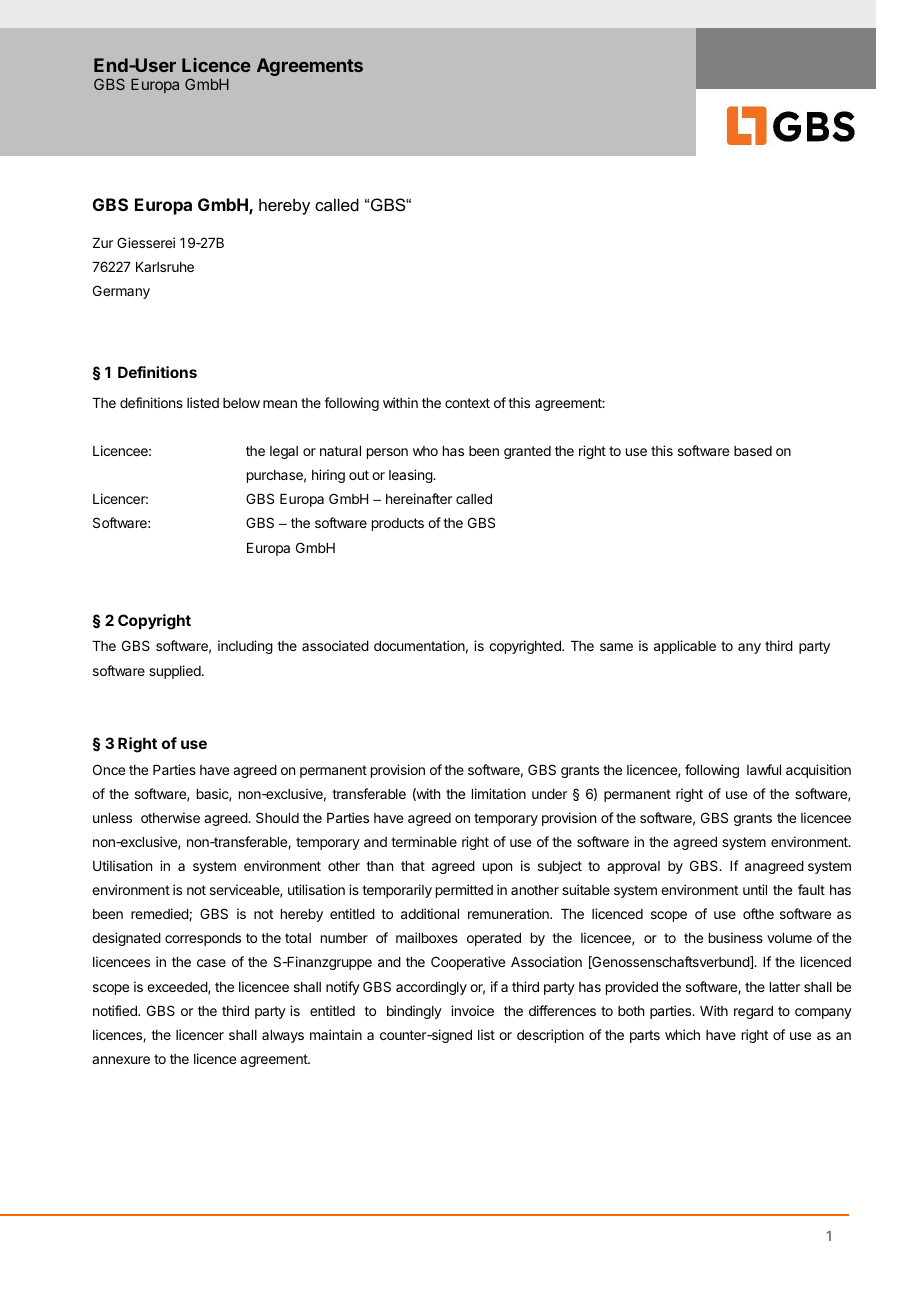  Describe the element at coordinates (764, 769) in the page. I see `lawful` at that location.
